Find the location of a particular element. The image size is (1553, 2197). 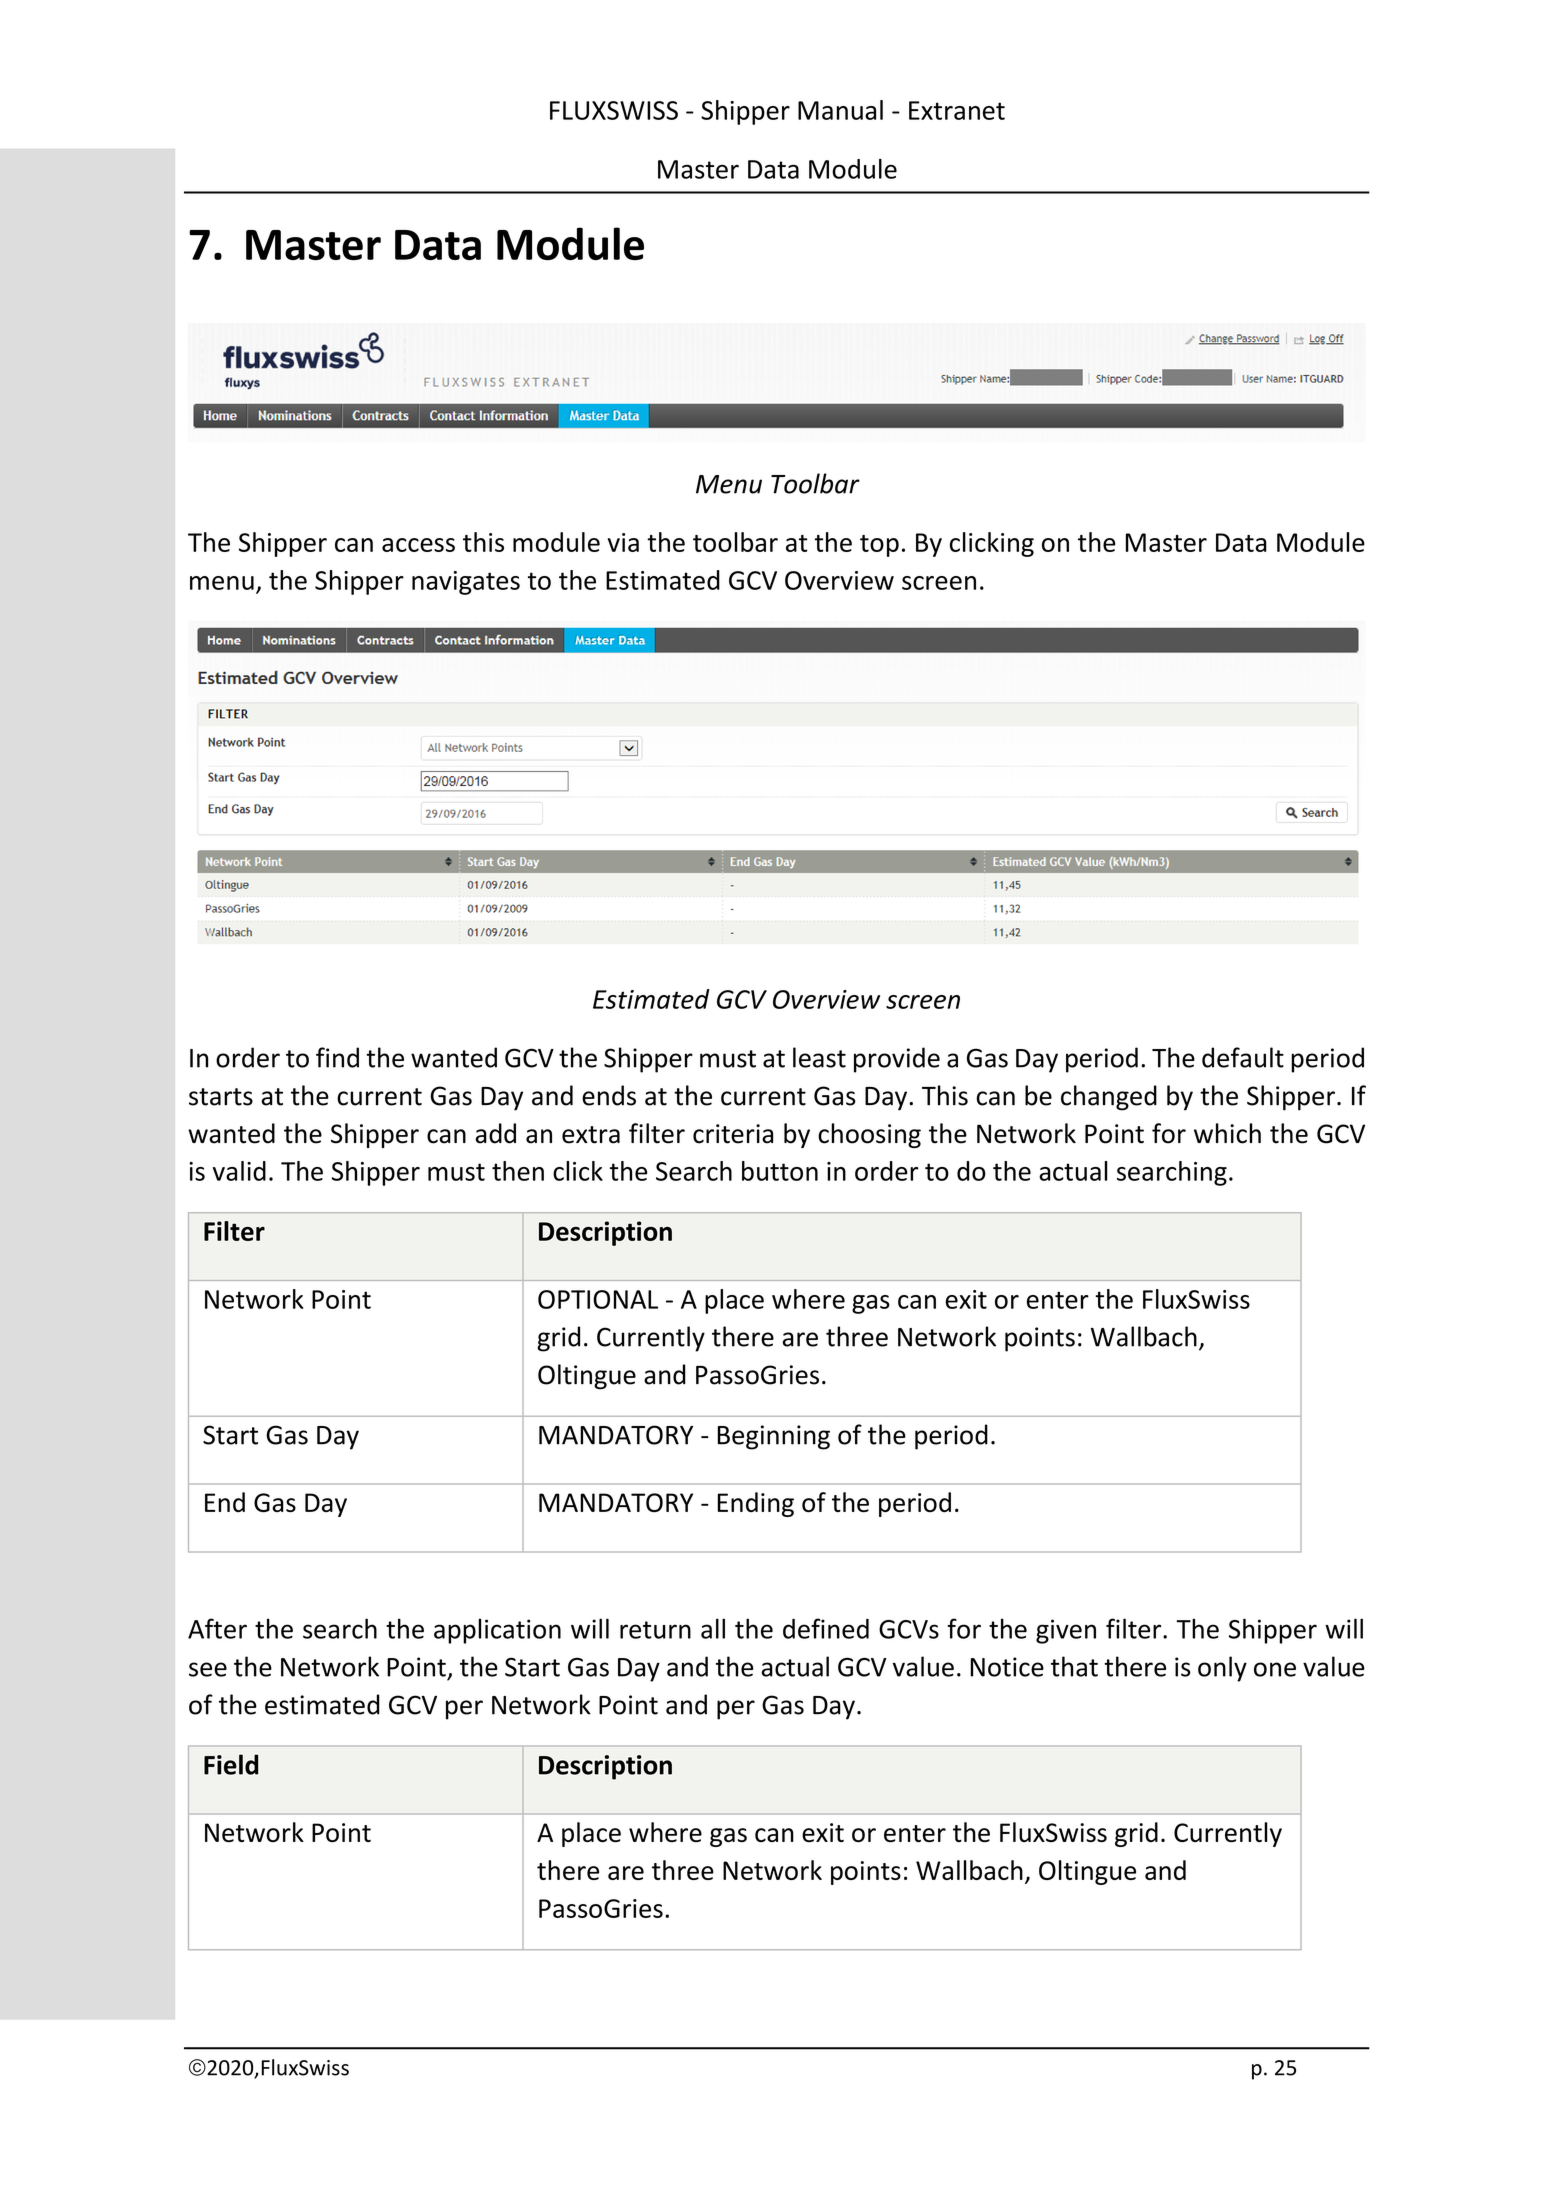

access is located at coordinates (418, 545).
